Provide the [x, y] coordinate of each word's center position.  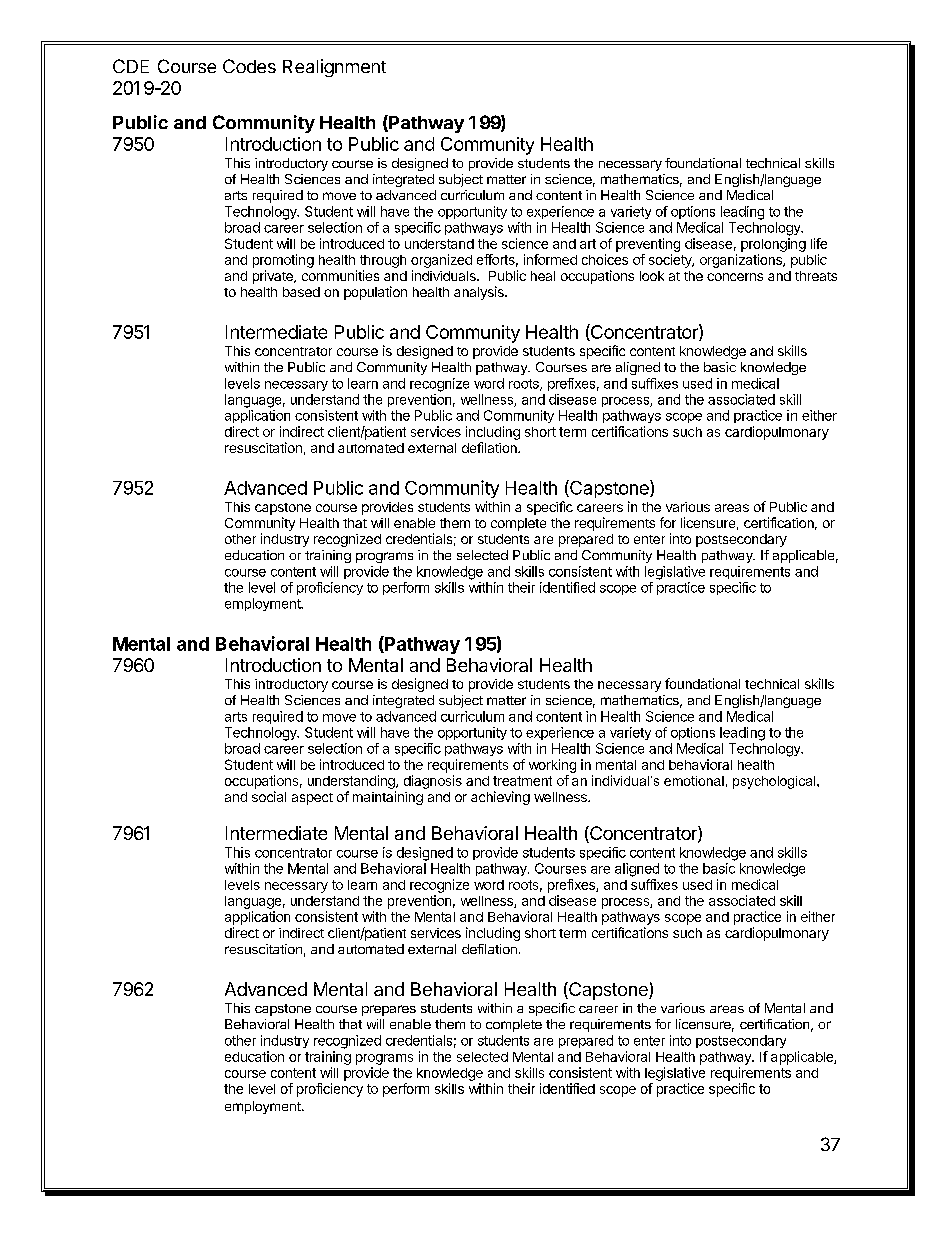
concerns [735, 277]
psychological [775, 782]
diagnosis [433, 782]
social [269, 796]
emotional [694, 781]
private [274, 277]
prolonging [773, 245]
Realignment [334, 68]
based [301, 292]
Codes [249, 66]
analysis [480, 293]
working [552, 766]
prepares [389, 1010]
